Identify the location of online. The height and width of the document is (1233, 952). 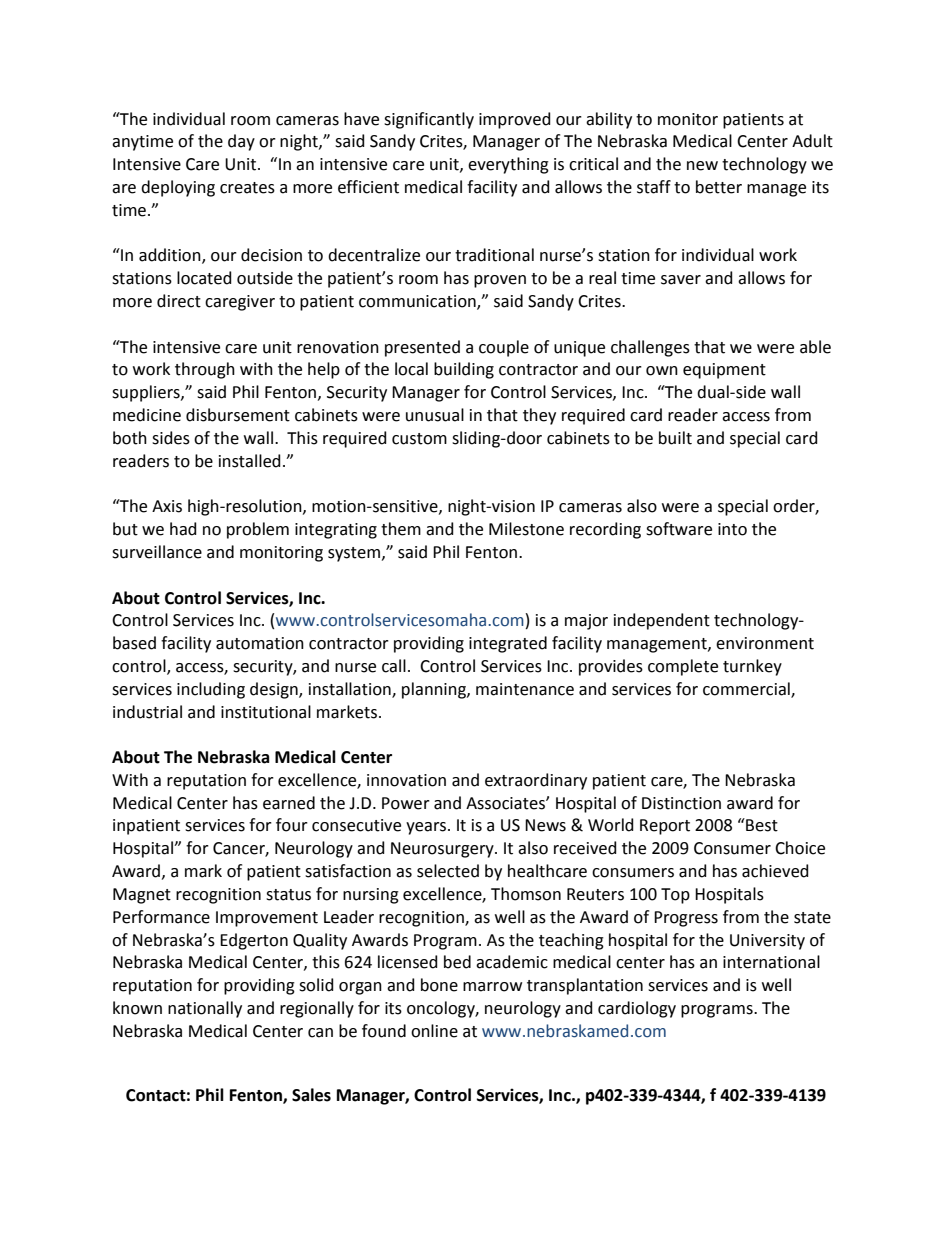
(434, 1031).
